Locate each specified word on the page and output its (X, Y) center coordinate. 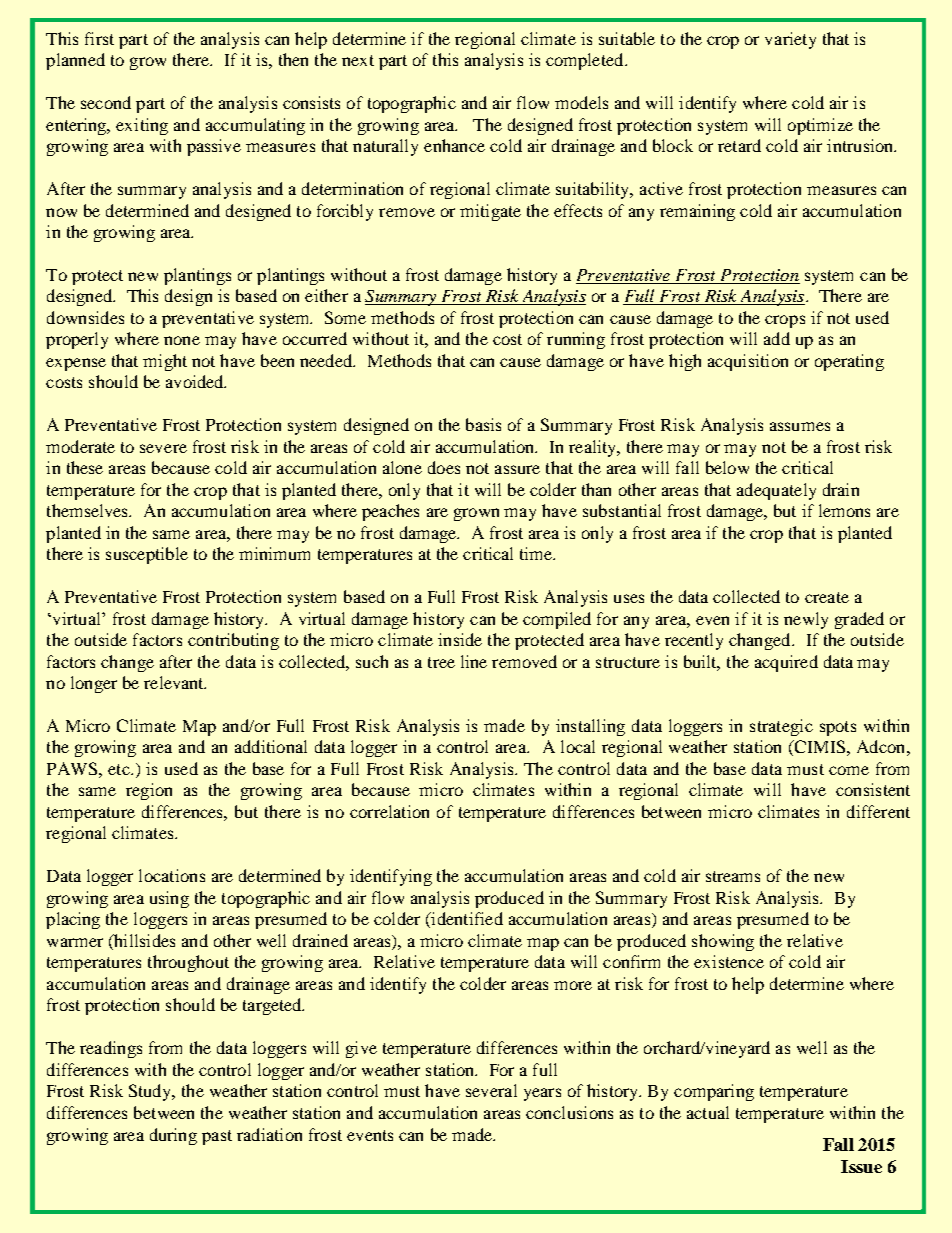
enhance (454, 145)
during (173, 1136)
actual (708, 1112)
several (491, 1090)
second (106, 102)
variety (790, 40)
